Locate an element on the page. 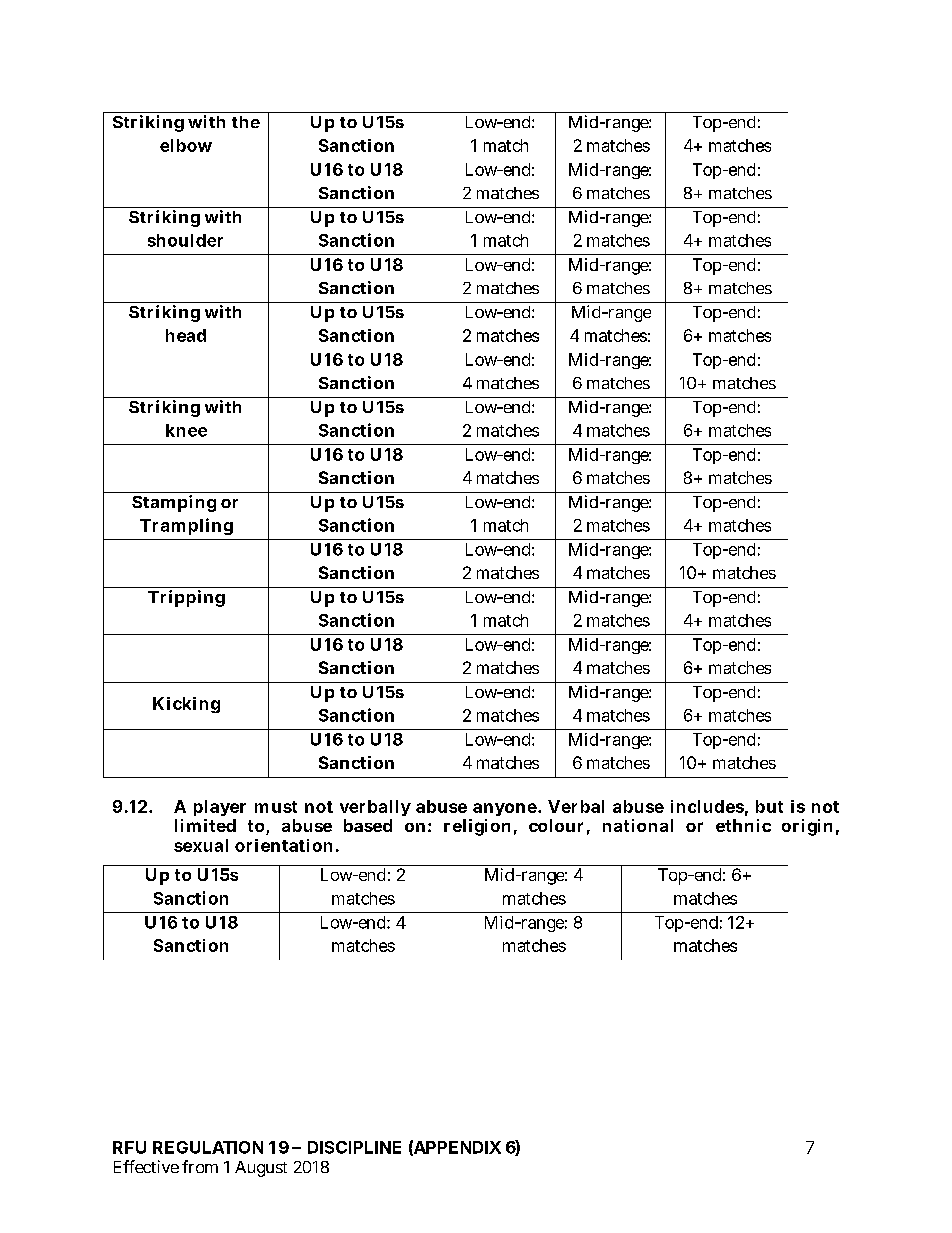 The height and width of the document is (1233, 952). DISCIPLINE is located at coordinates (354, 1147).
